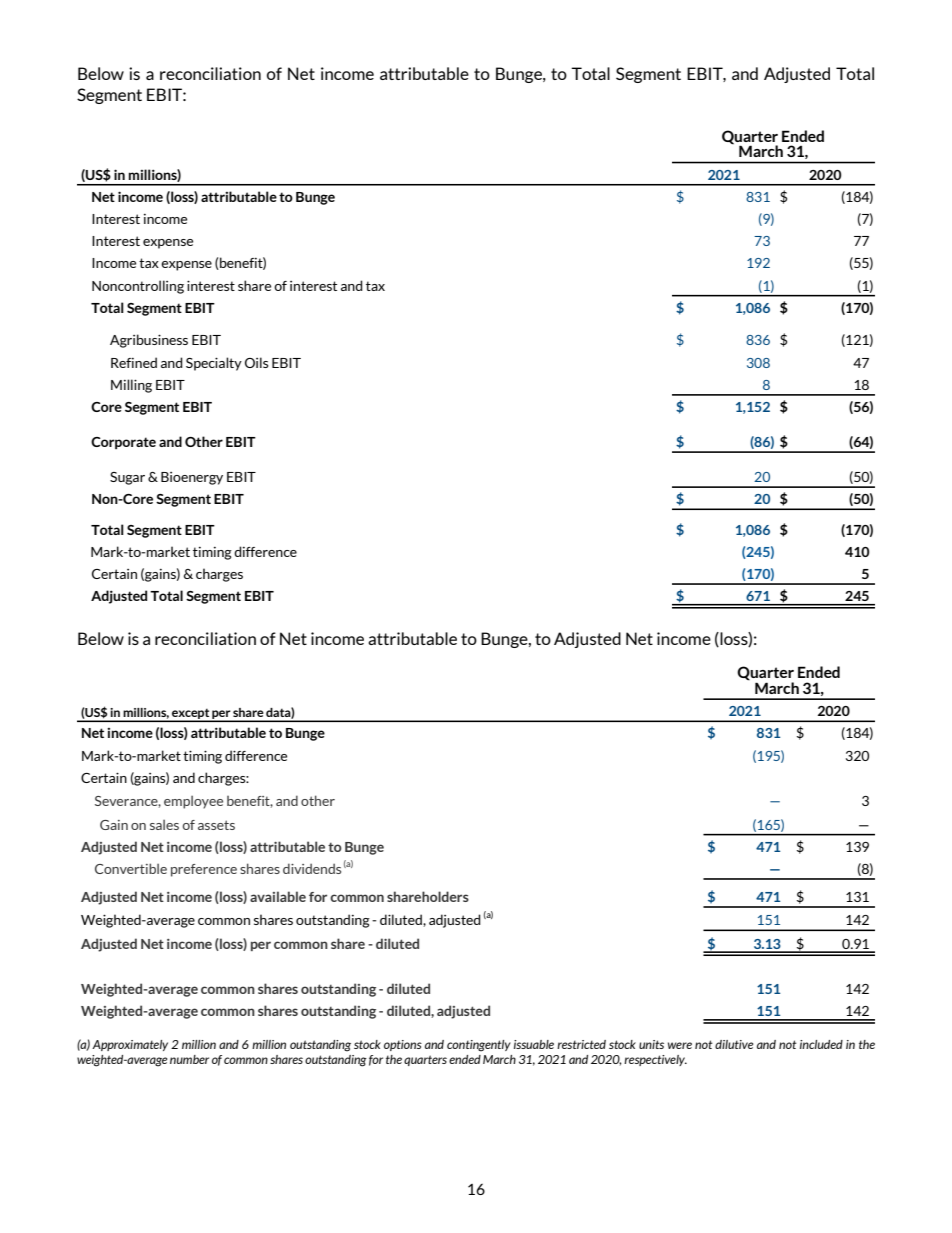  Describe the element at coordinates (479, 1046) in the screenshot. I see `contingently` at that location.
